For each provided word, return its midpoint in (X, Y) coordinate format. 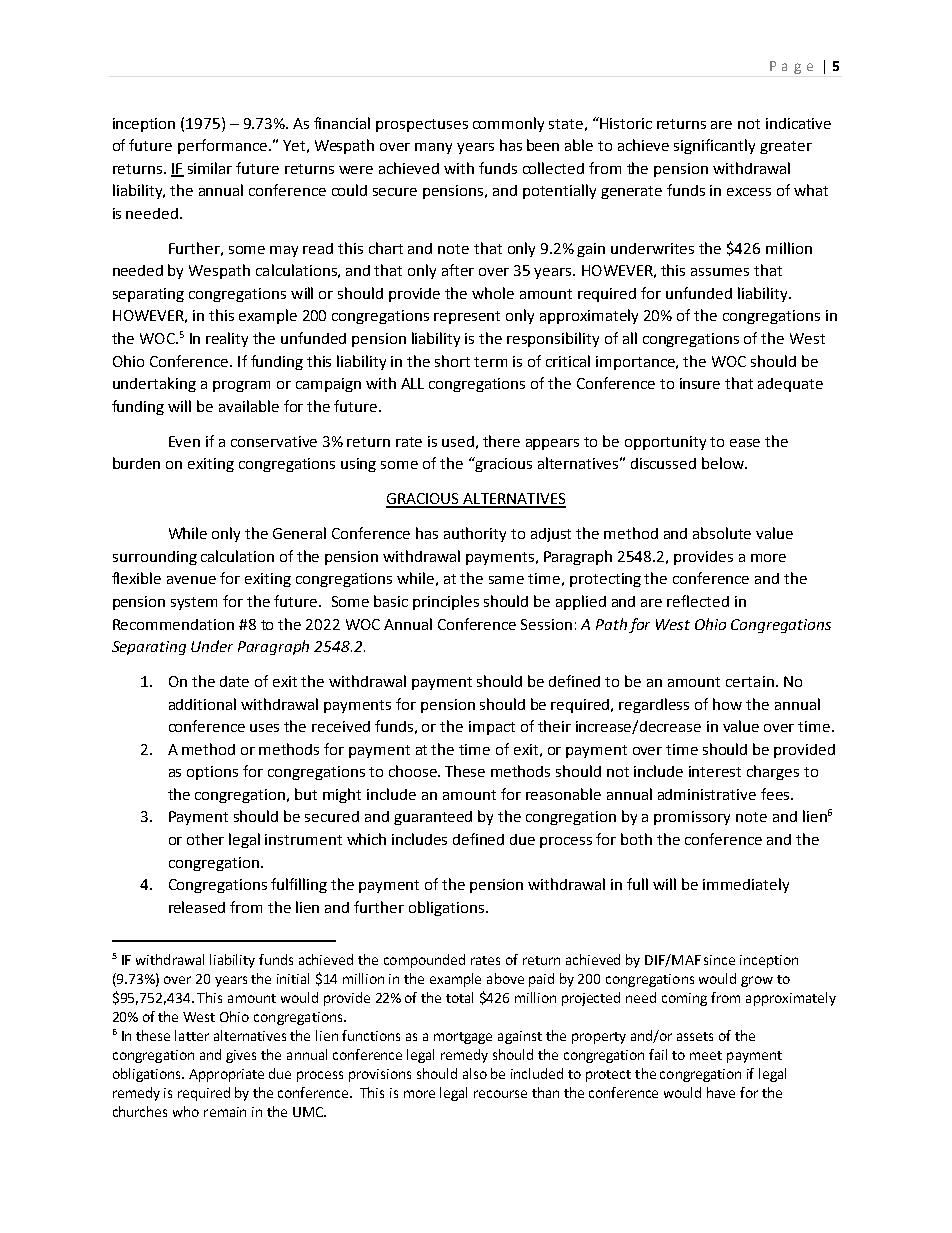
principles (446, 602)
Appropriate (226, 1075)
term (490, 362)
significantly (714, 146)
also (475, 1073)
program (241, 386)
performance (222, 146)
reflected (698, 601)
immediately (746, 885)
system (194, 603)
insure (700, 383)
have (721, 1092)
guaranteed (433, 818)
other (205, 839)
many (433, 148)
